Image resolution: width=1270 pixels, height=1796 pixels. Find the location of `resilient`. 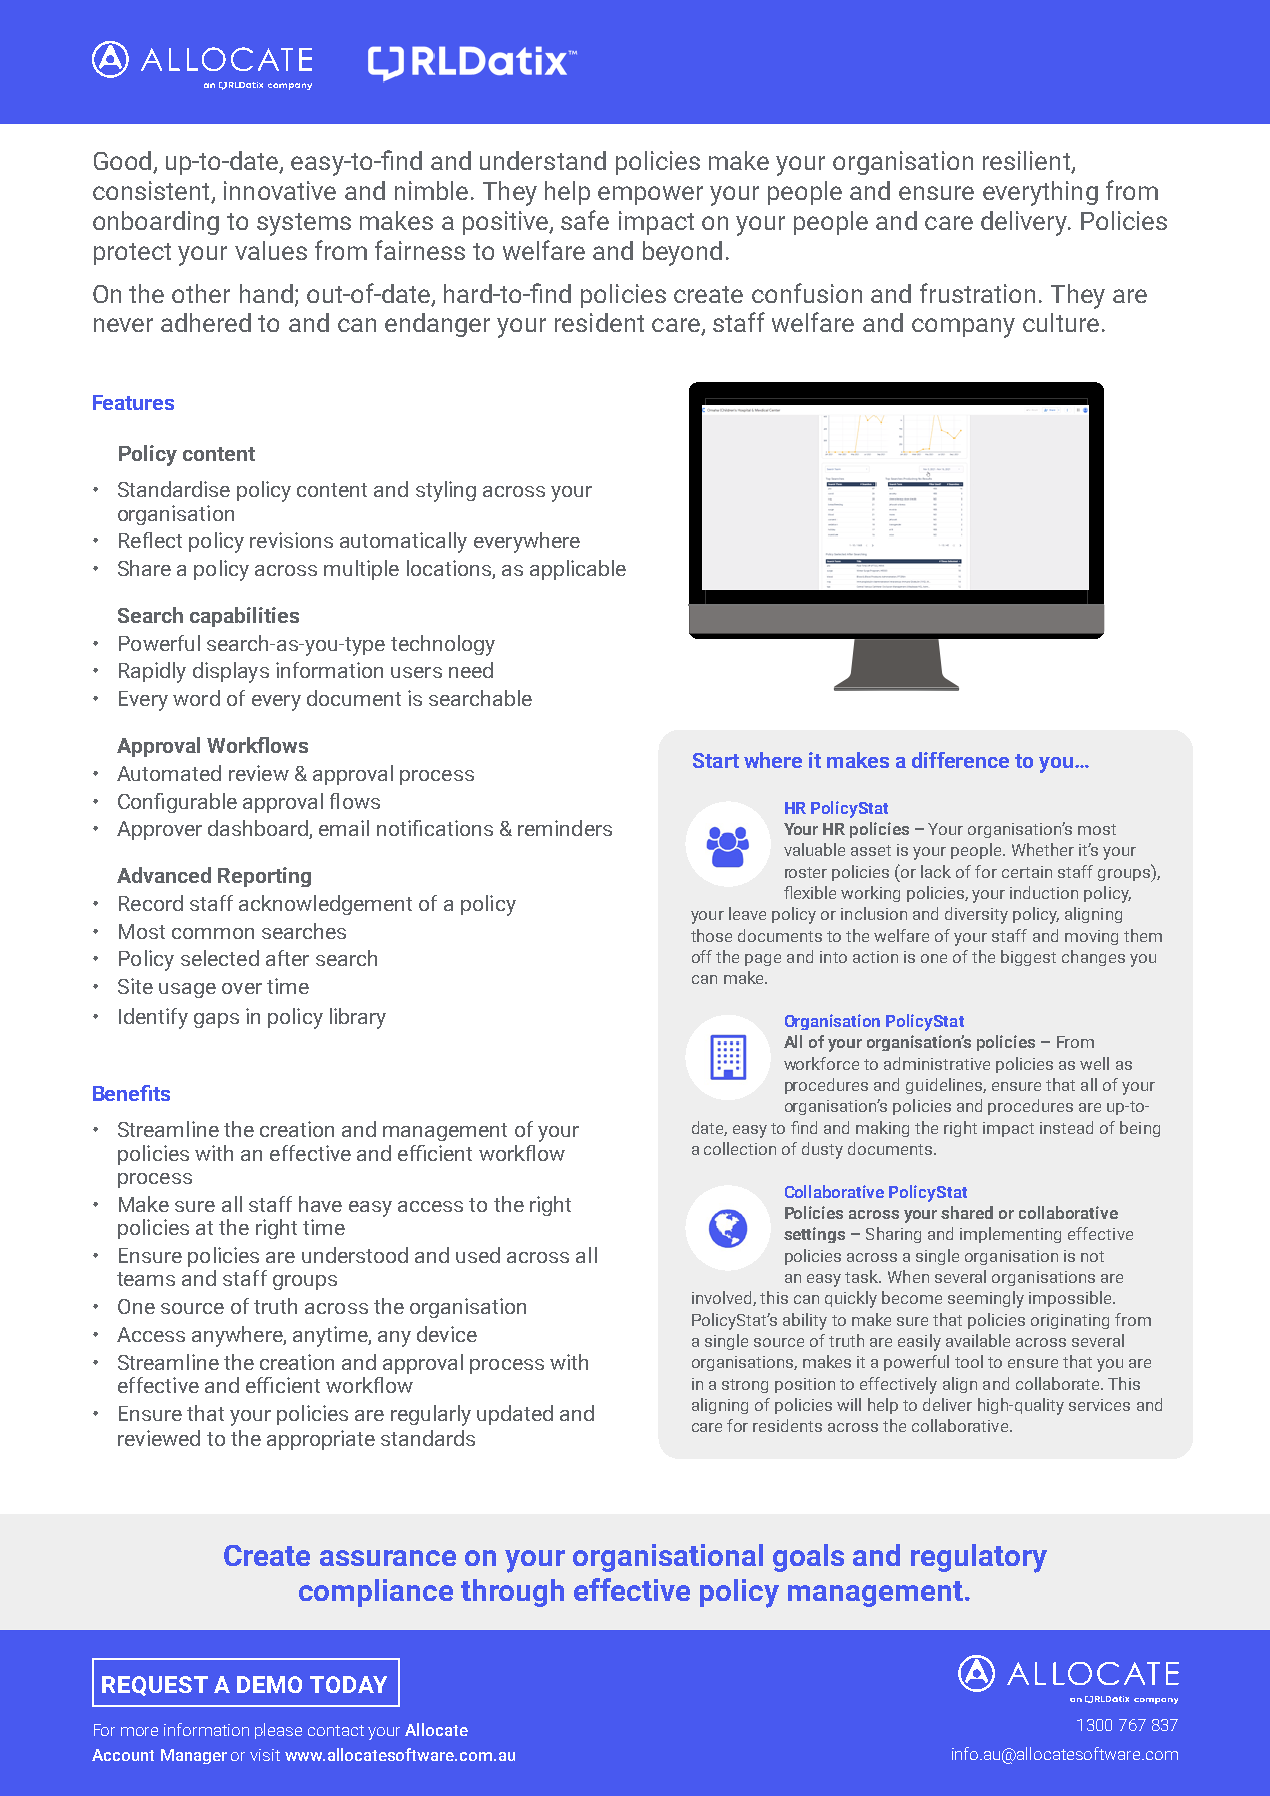

resilient is located at coordinates (1027, 162).
